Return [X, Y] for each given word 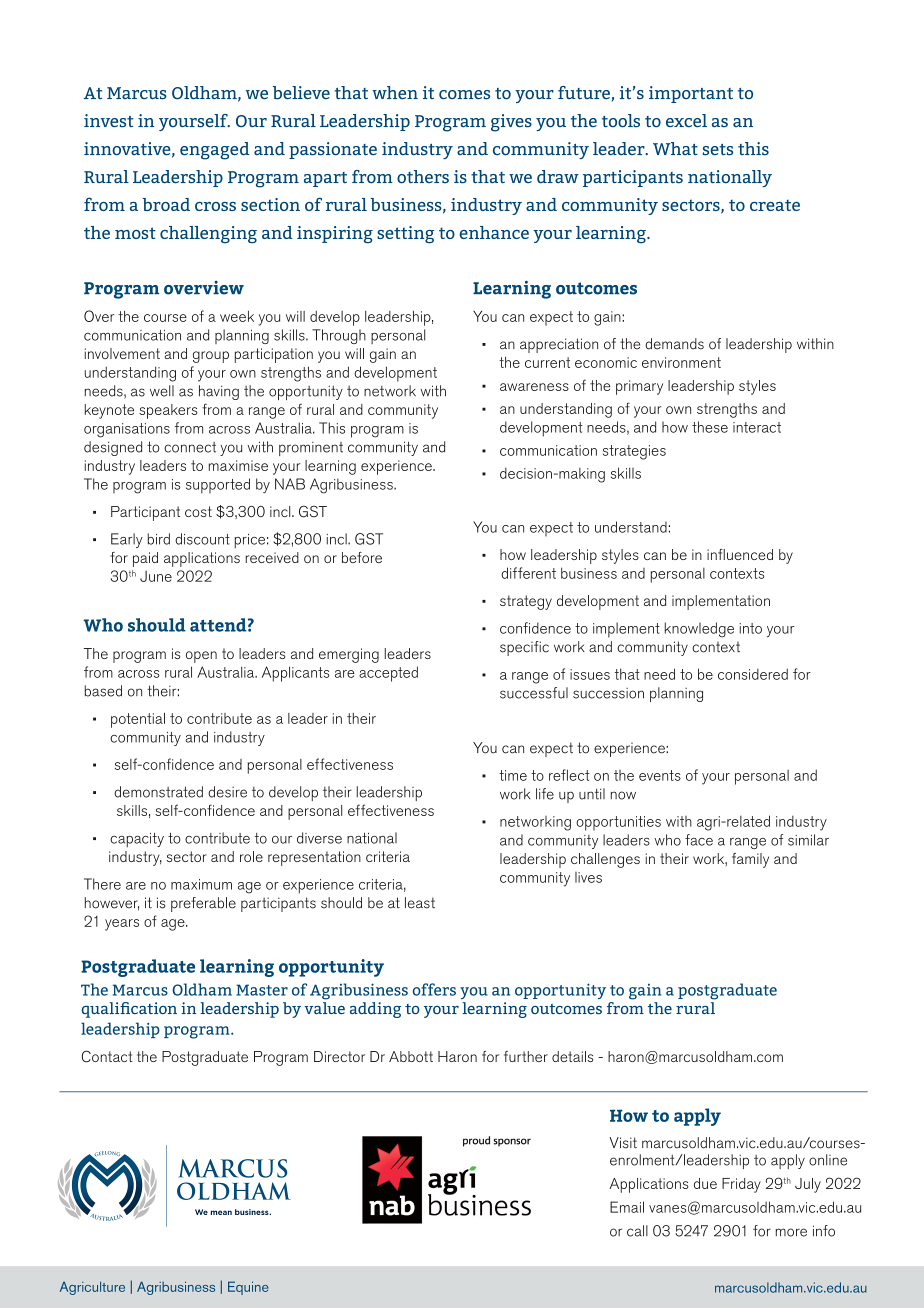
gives [511, 123]
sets [718, 150]
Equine [248, 1288]
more [791, 1232]
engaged [215, 151]
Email [627, 1207]
